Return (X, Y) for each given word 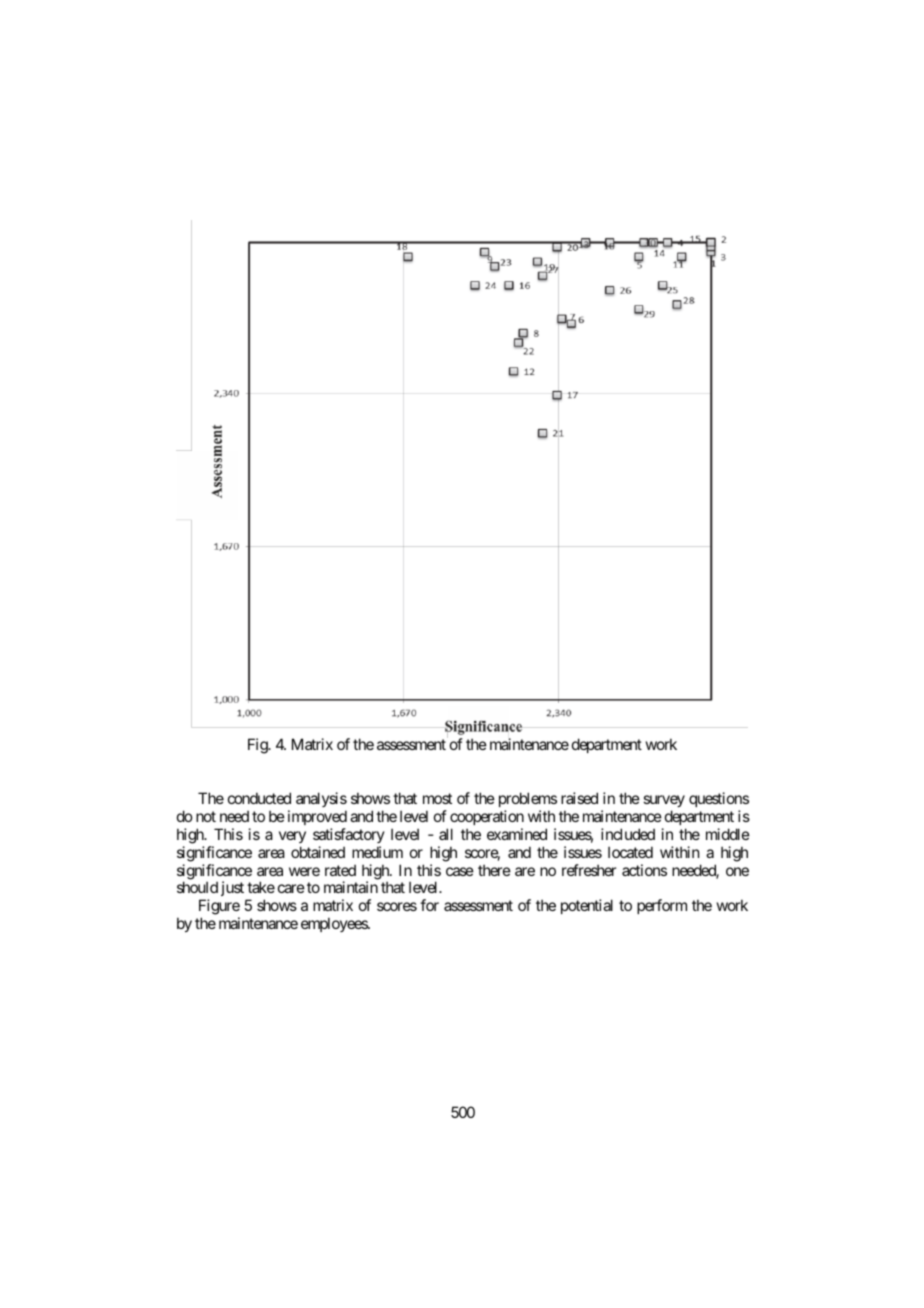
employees (335, 924)
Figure (219, 908)
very (292, 837)
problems (528, 799)
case (460, 871)
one (737, 871)
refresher (589, 870)
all (446, 834)
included (628, 834)
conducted (259, 798)
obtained (318, 852)
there (494, 870)
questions (719, 799)
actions (644, 870)
